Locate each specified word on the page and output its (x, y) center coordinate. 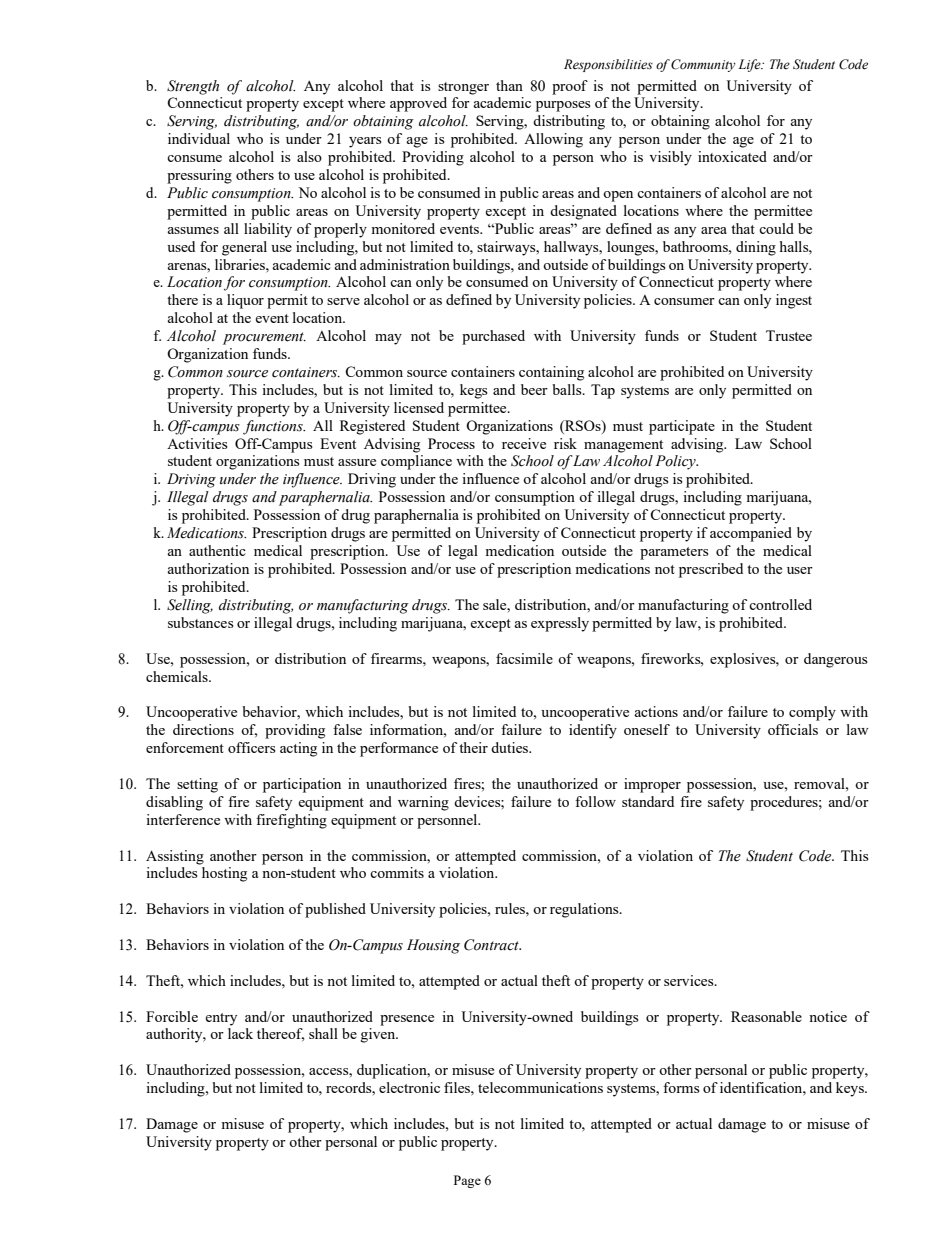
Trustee (789, 335)
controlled (780, 604)
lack (240, 1033)
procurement (264, 338)
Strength (193, 87)
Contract (492, 945)
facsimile (524, 658)
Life (750, 65)
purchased (493, 337)
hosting (224, 874)
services (690, 980)
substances (201, 622)
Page (467, 1181)
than (509, 85)
